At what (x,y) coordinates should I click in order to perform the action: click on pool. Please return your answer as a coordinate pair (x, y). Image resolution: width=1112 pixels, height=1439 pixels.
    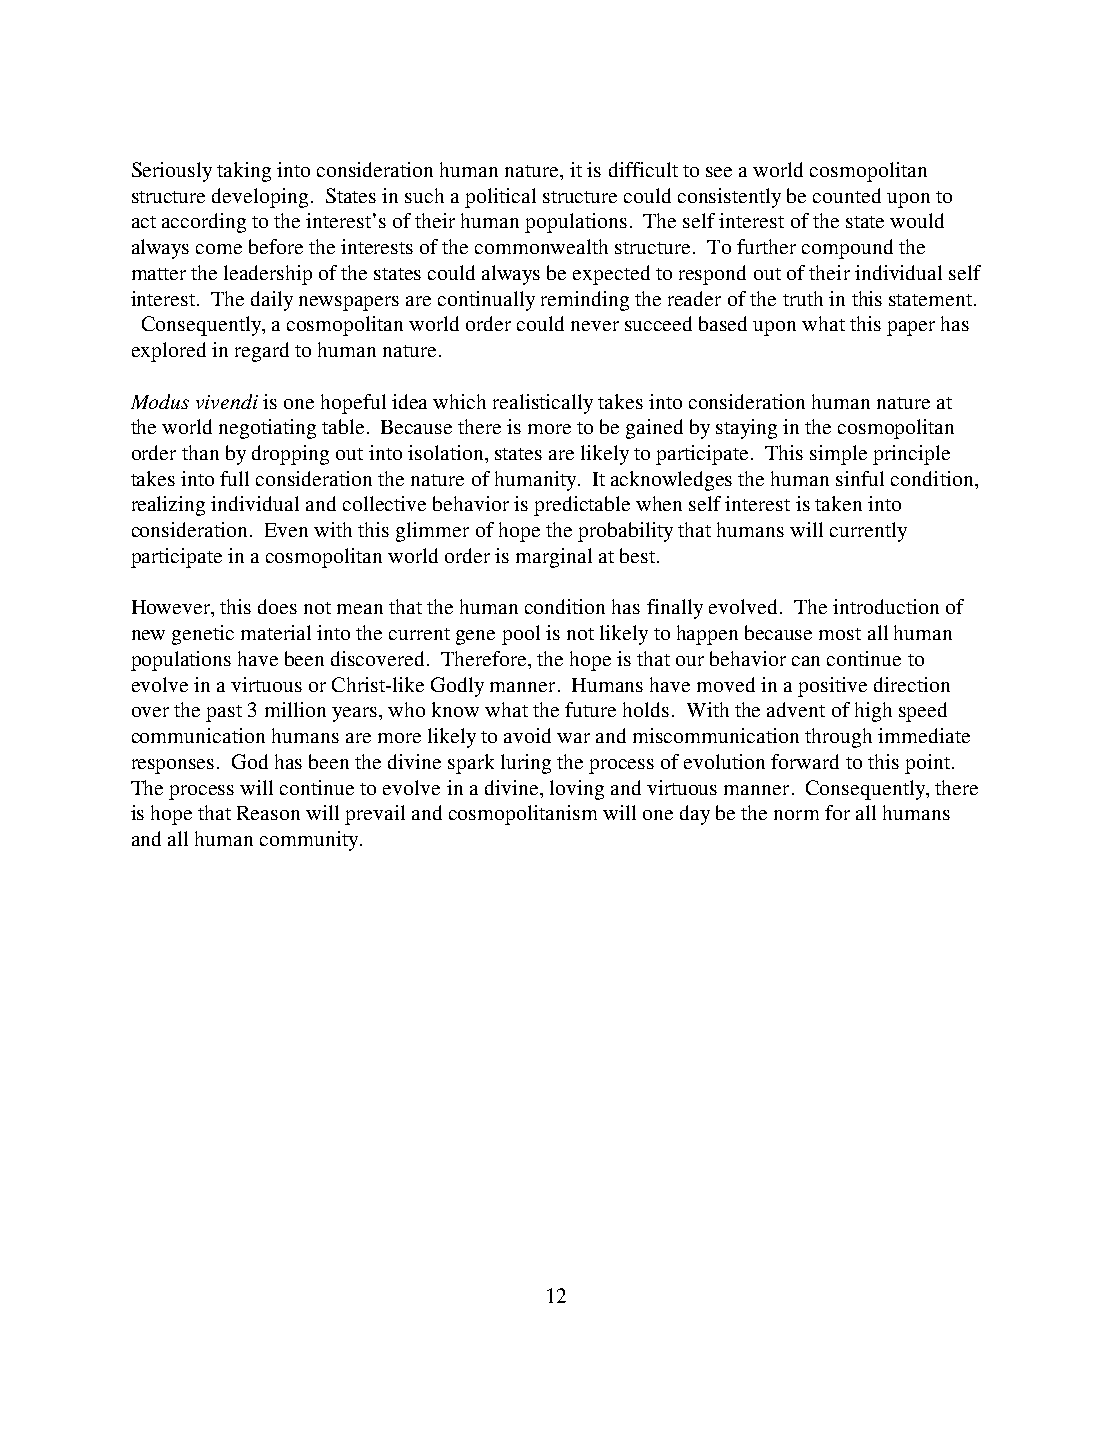
    Looking at the image, I should click on (521, 635).
